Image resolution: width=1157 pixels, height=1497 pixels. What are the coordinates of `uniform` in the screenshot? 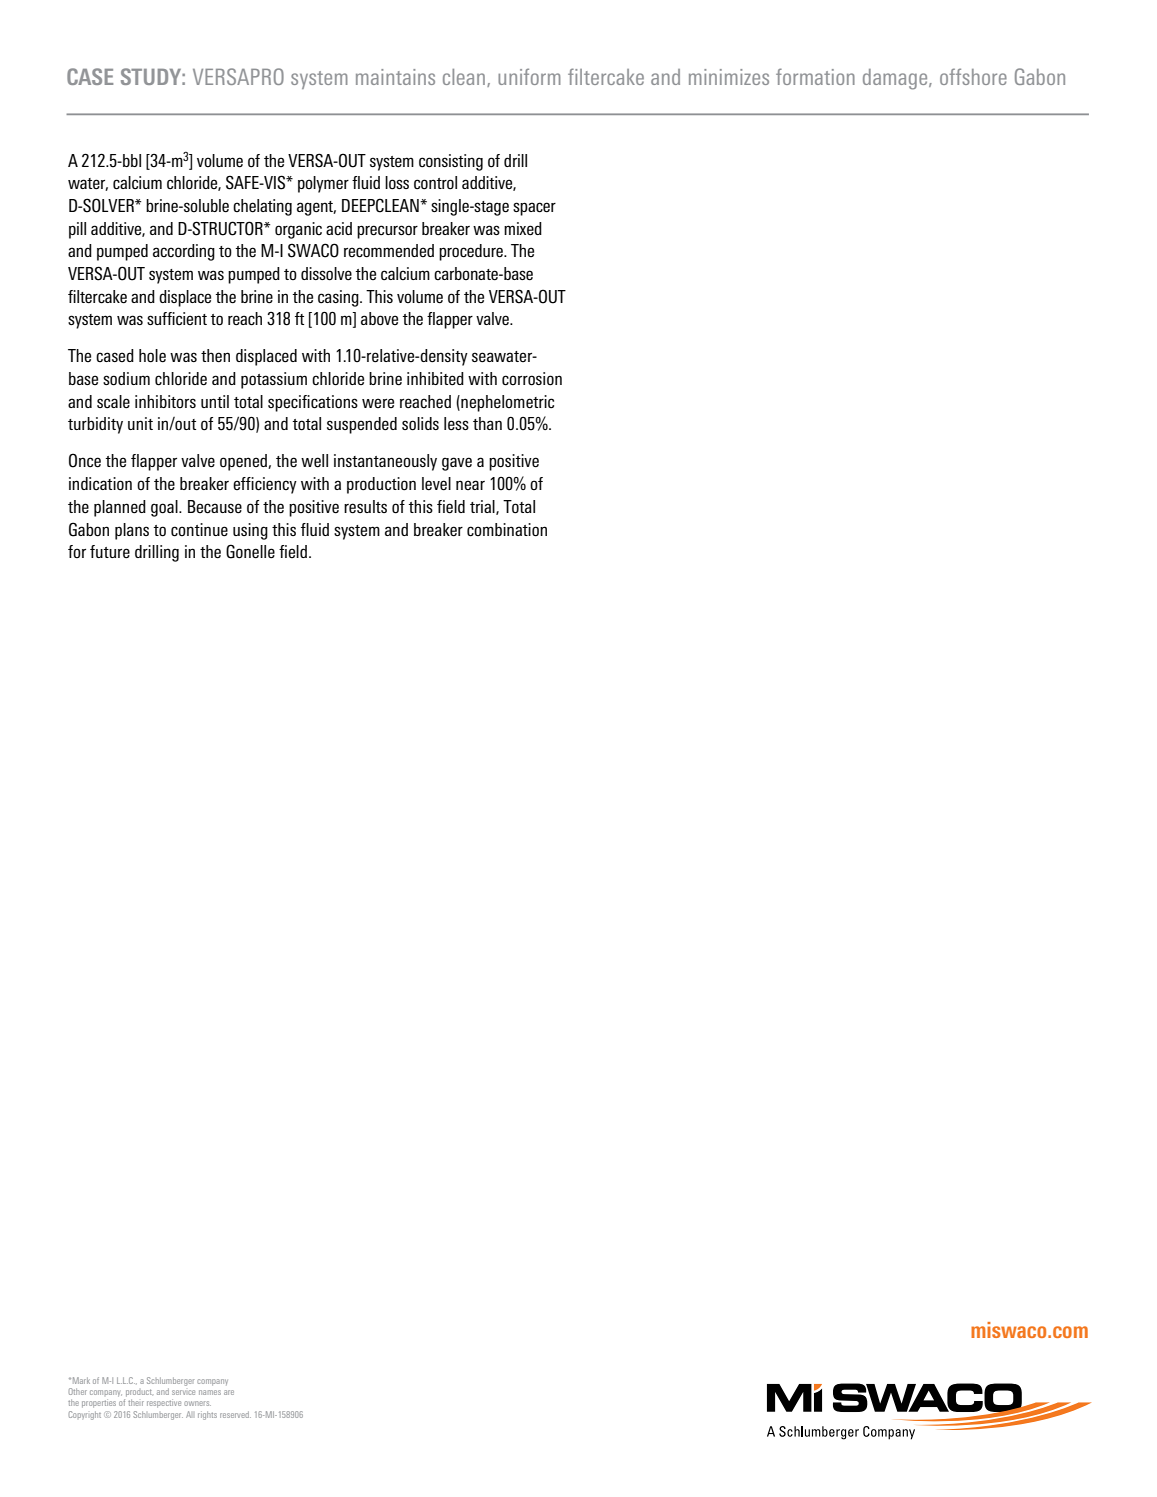 It's located at (529, 76).
